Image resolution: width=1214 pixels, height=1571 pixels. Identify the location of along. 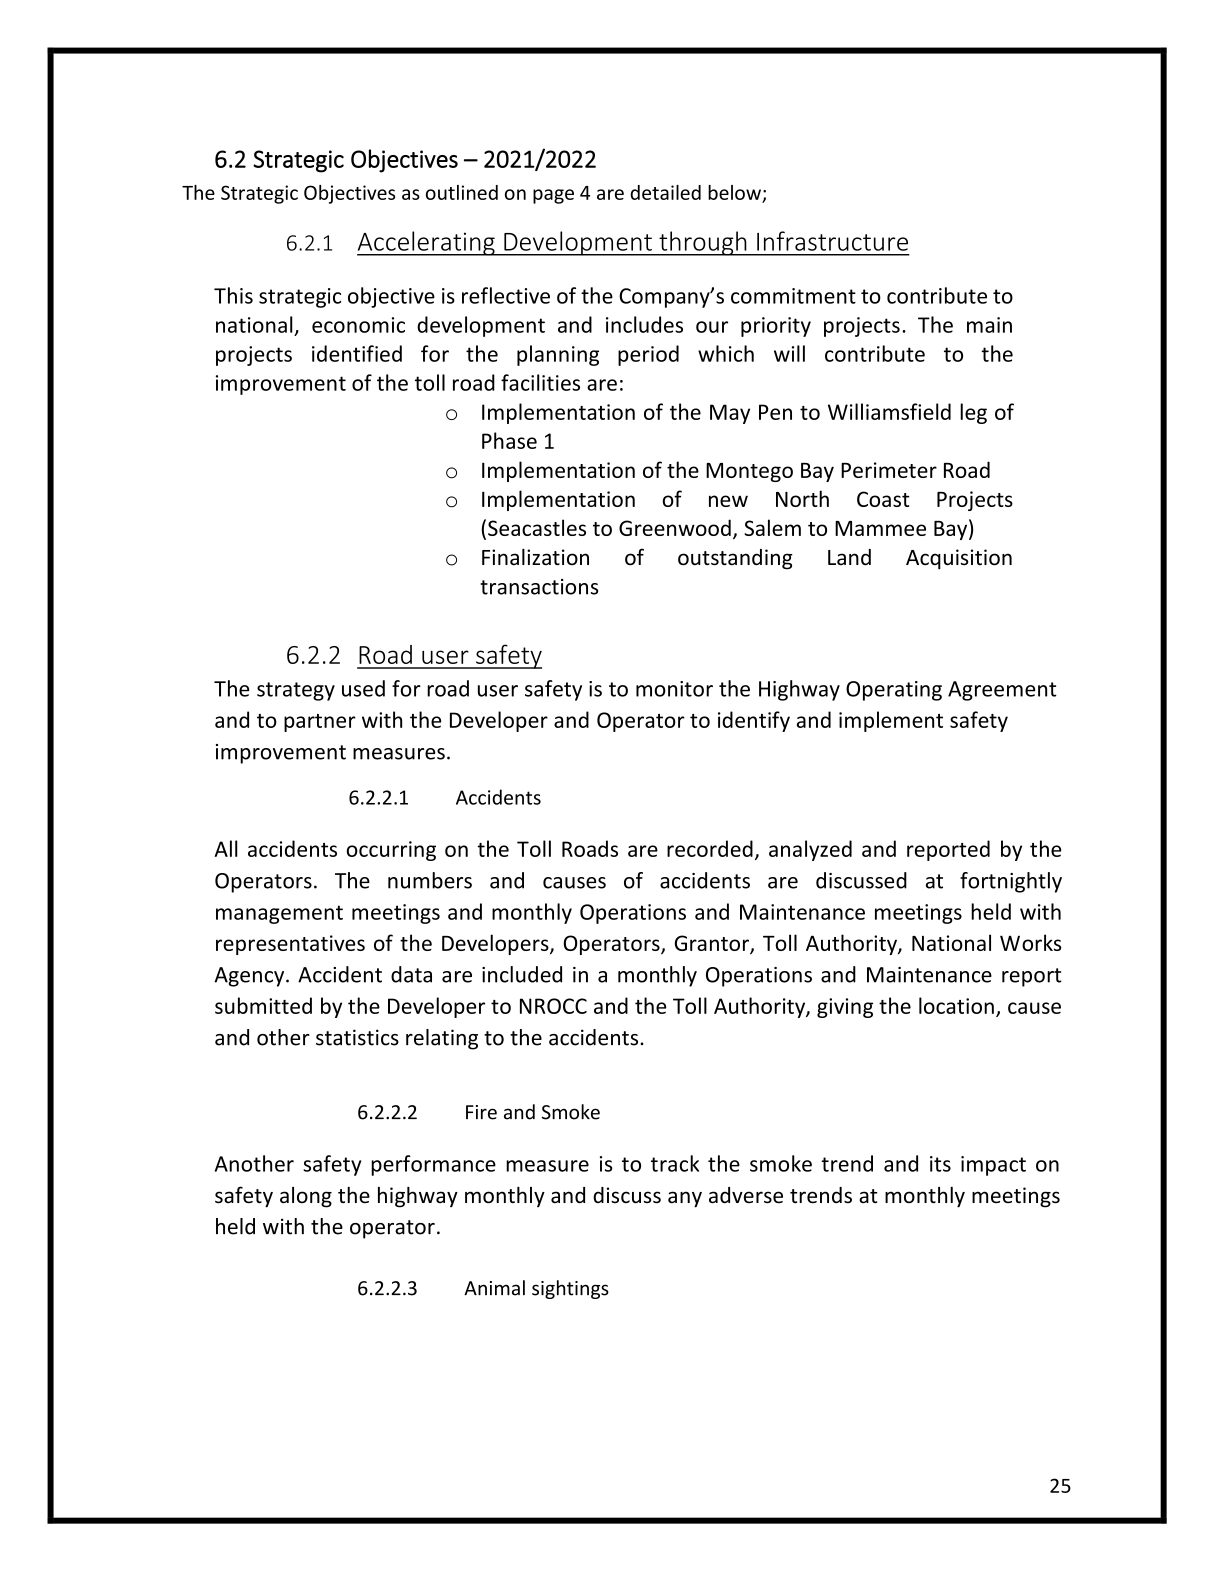
(306, 1197).
